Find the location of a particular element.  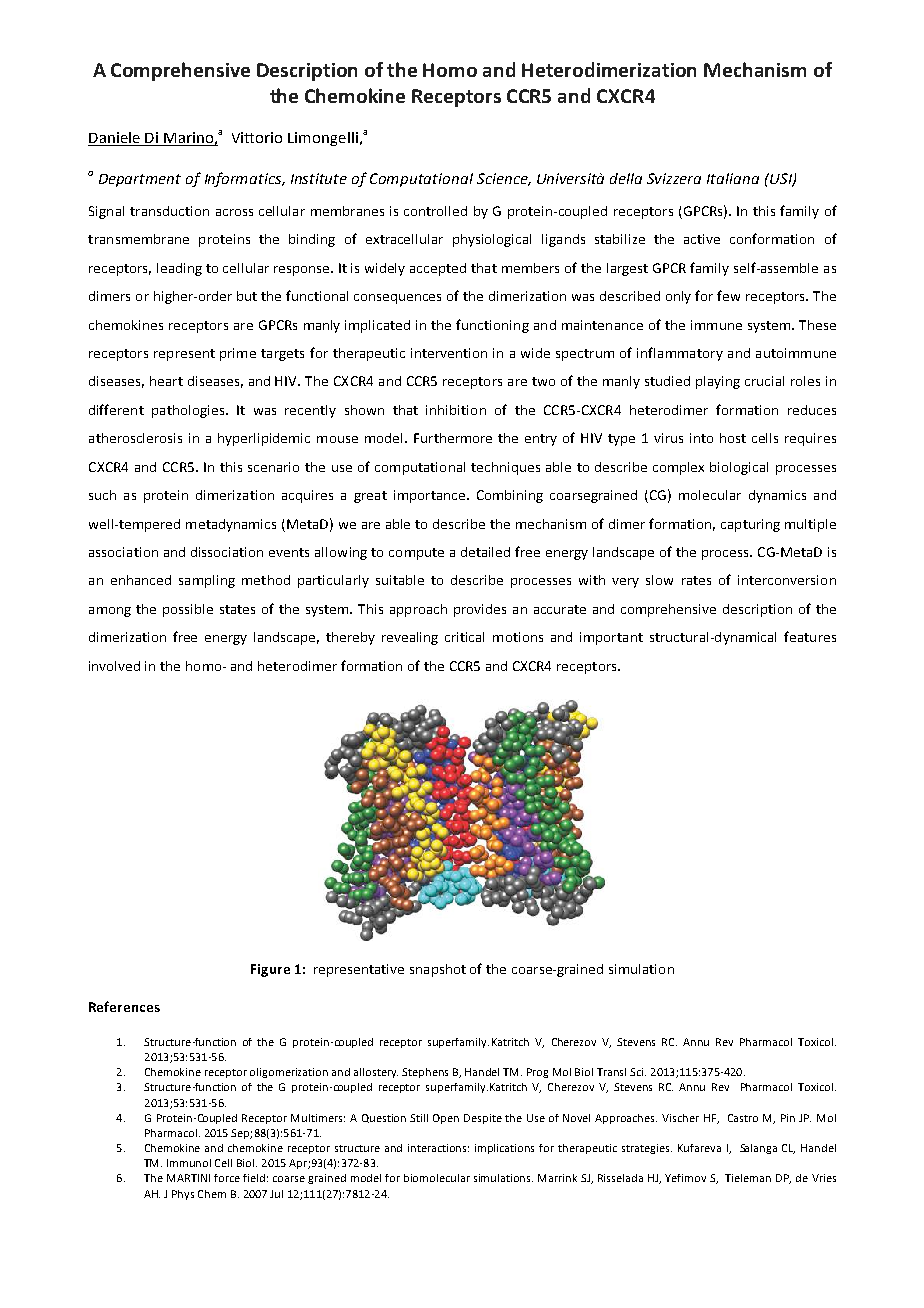

Marino is located at coordinates (188, 137).
